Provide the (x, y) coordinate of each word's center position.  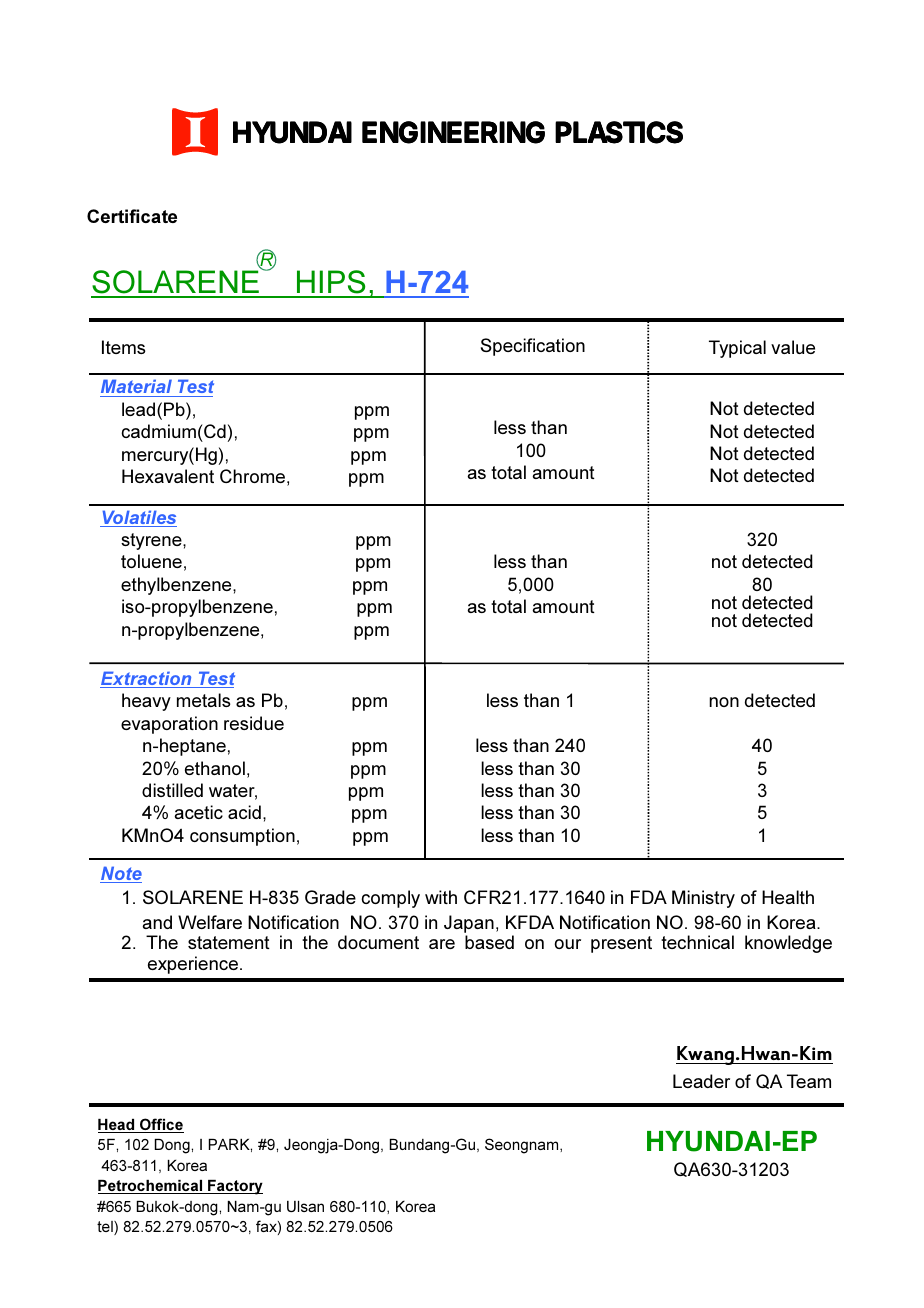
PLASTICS (619, 132)
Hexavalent (168, 476)
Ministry (703, 899)
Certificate (132, 216)
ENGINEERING (453, 132)
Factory (234, 1187)
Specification (533, 347)
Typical (737, 349)
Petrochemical (151, 1187)
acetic (198, 812)
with (441, 897)
